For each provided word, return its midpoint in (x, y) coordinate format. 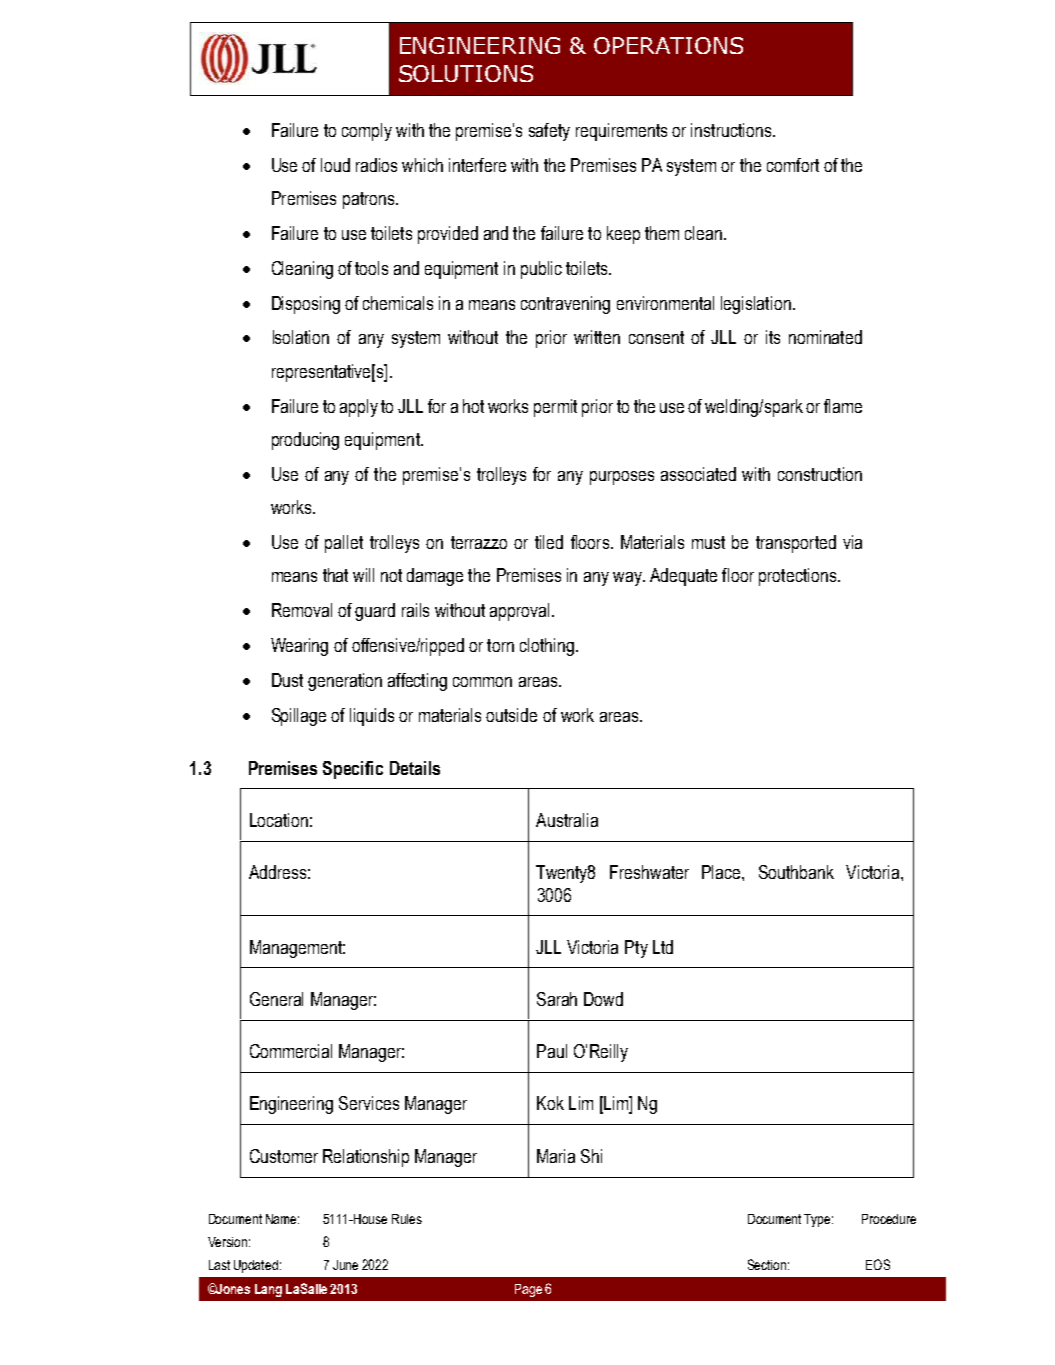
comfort (793, 165)
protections (799, 577)
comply (367, 132)
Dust (287, 680)
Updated (256, 1266)
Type (818, 1220)
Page (528, 1290)
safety (549, 132)
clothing (547, 647)
